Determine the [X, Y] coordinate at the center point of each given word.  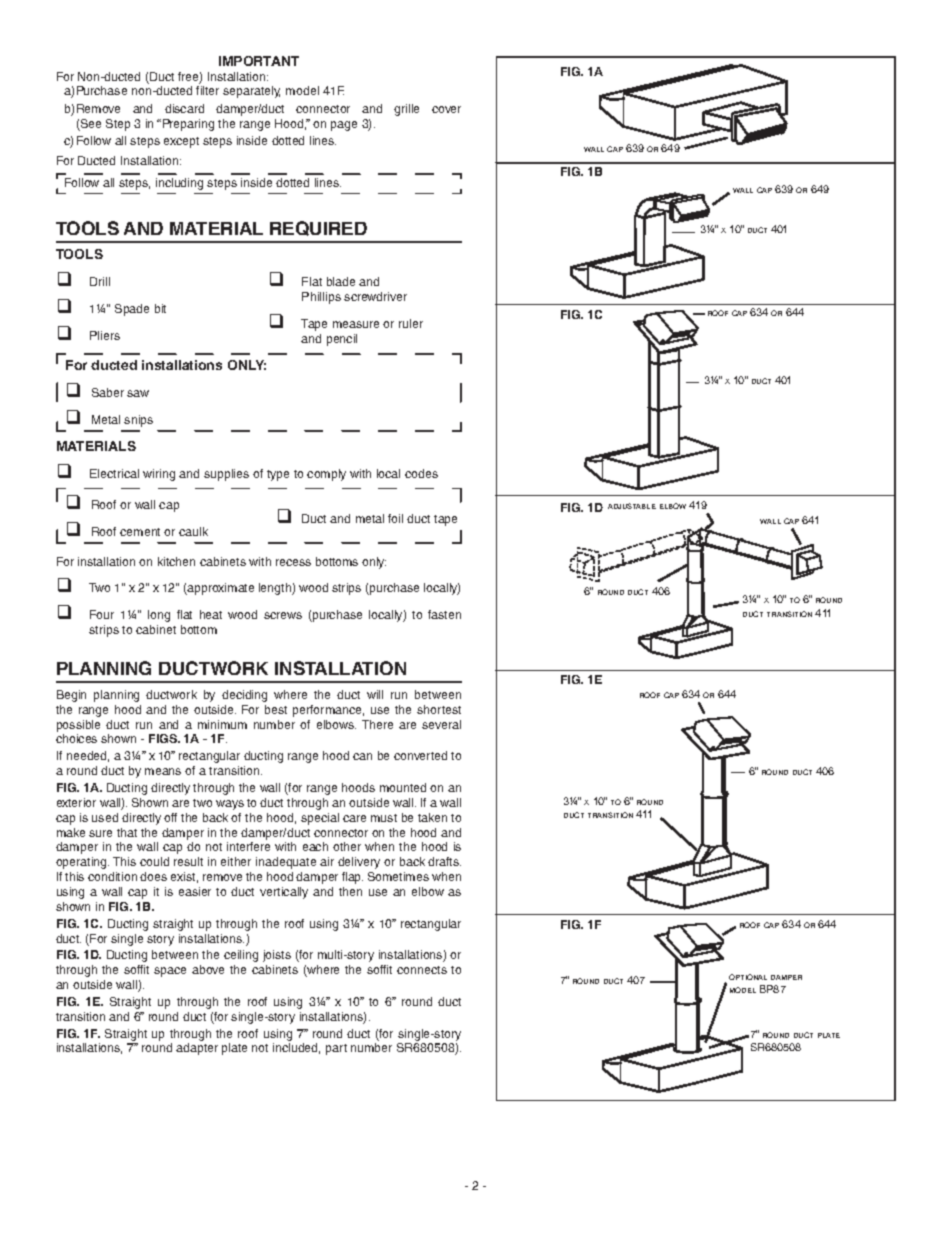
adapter [197, 1049]
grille [406, 110]
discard [184, 108]
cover [446, 109]
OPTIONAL [748, 977]
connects [422, 970]
